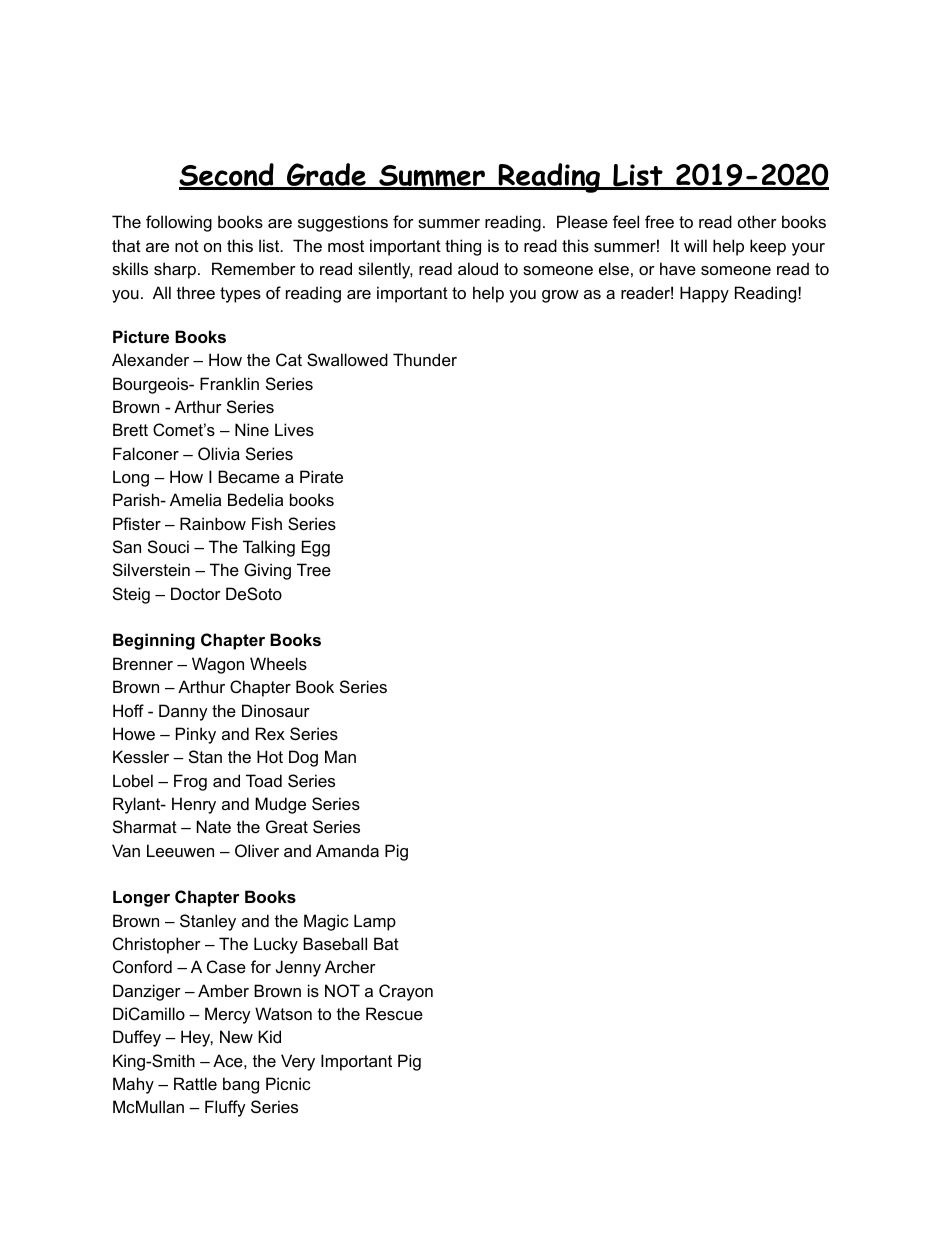  Describe the element at coordinates (704, 294) in the screenshot. I see `Happy` at that location.
